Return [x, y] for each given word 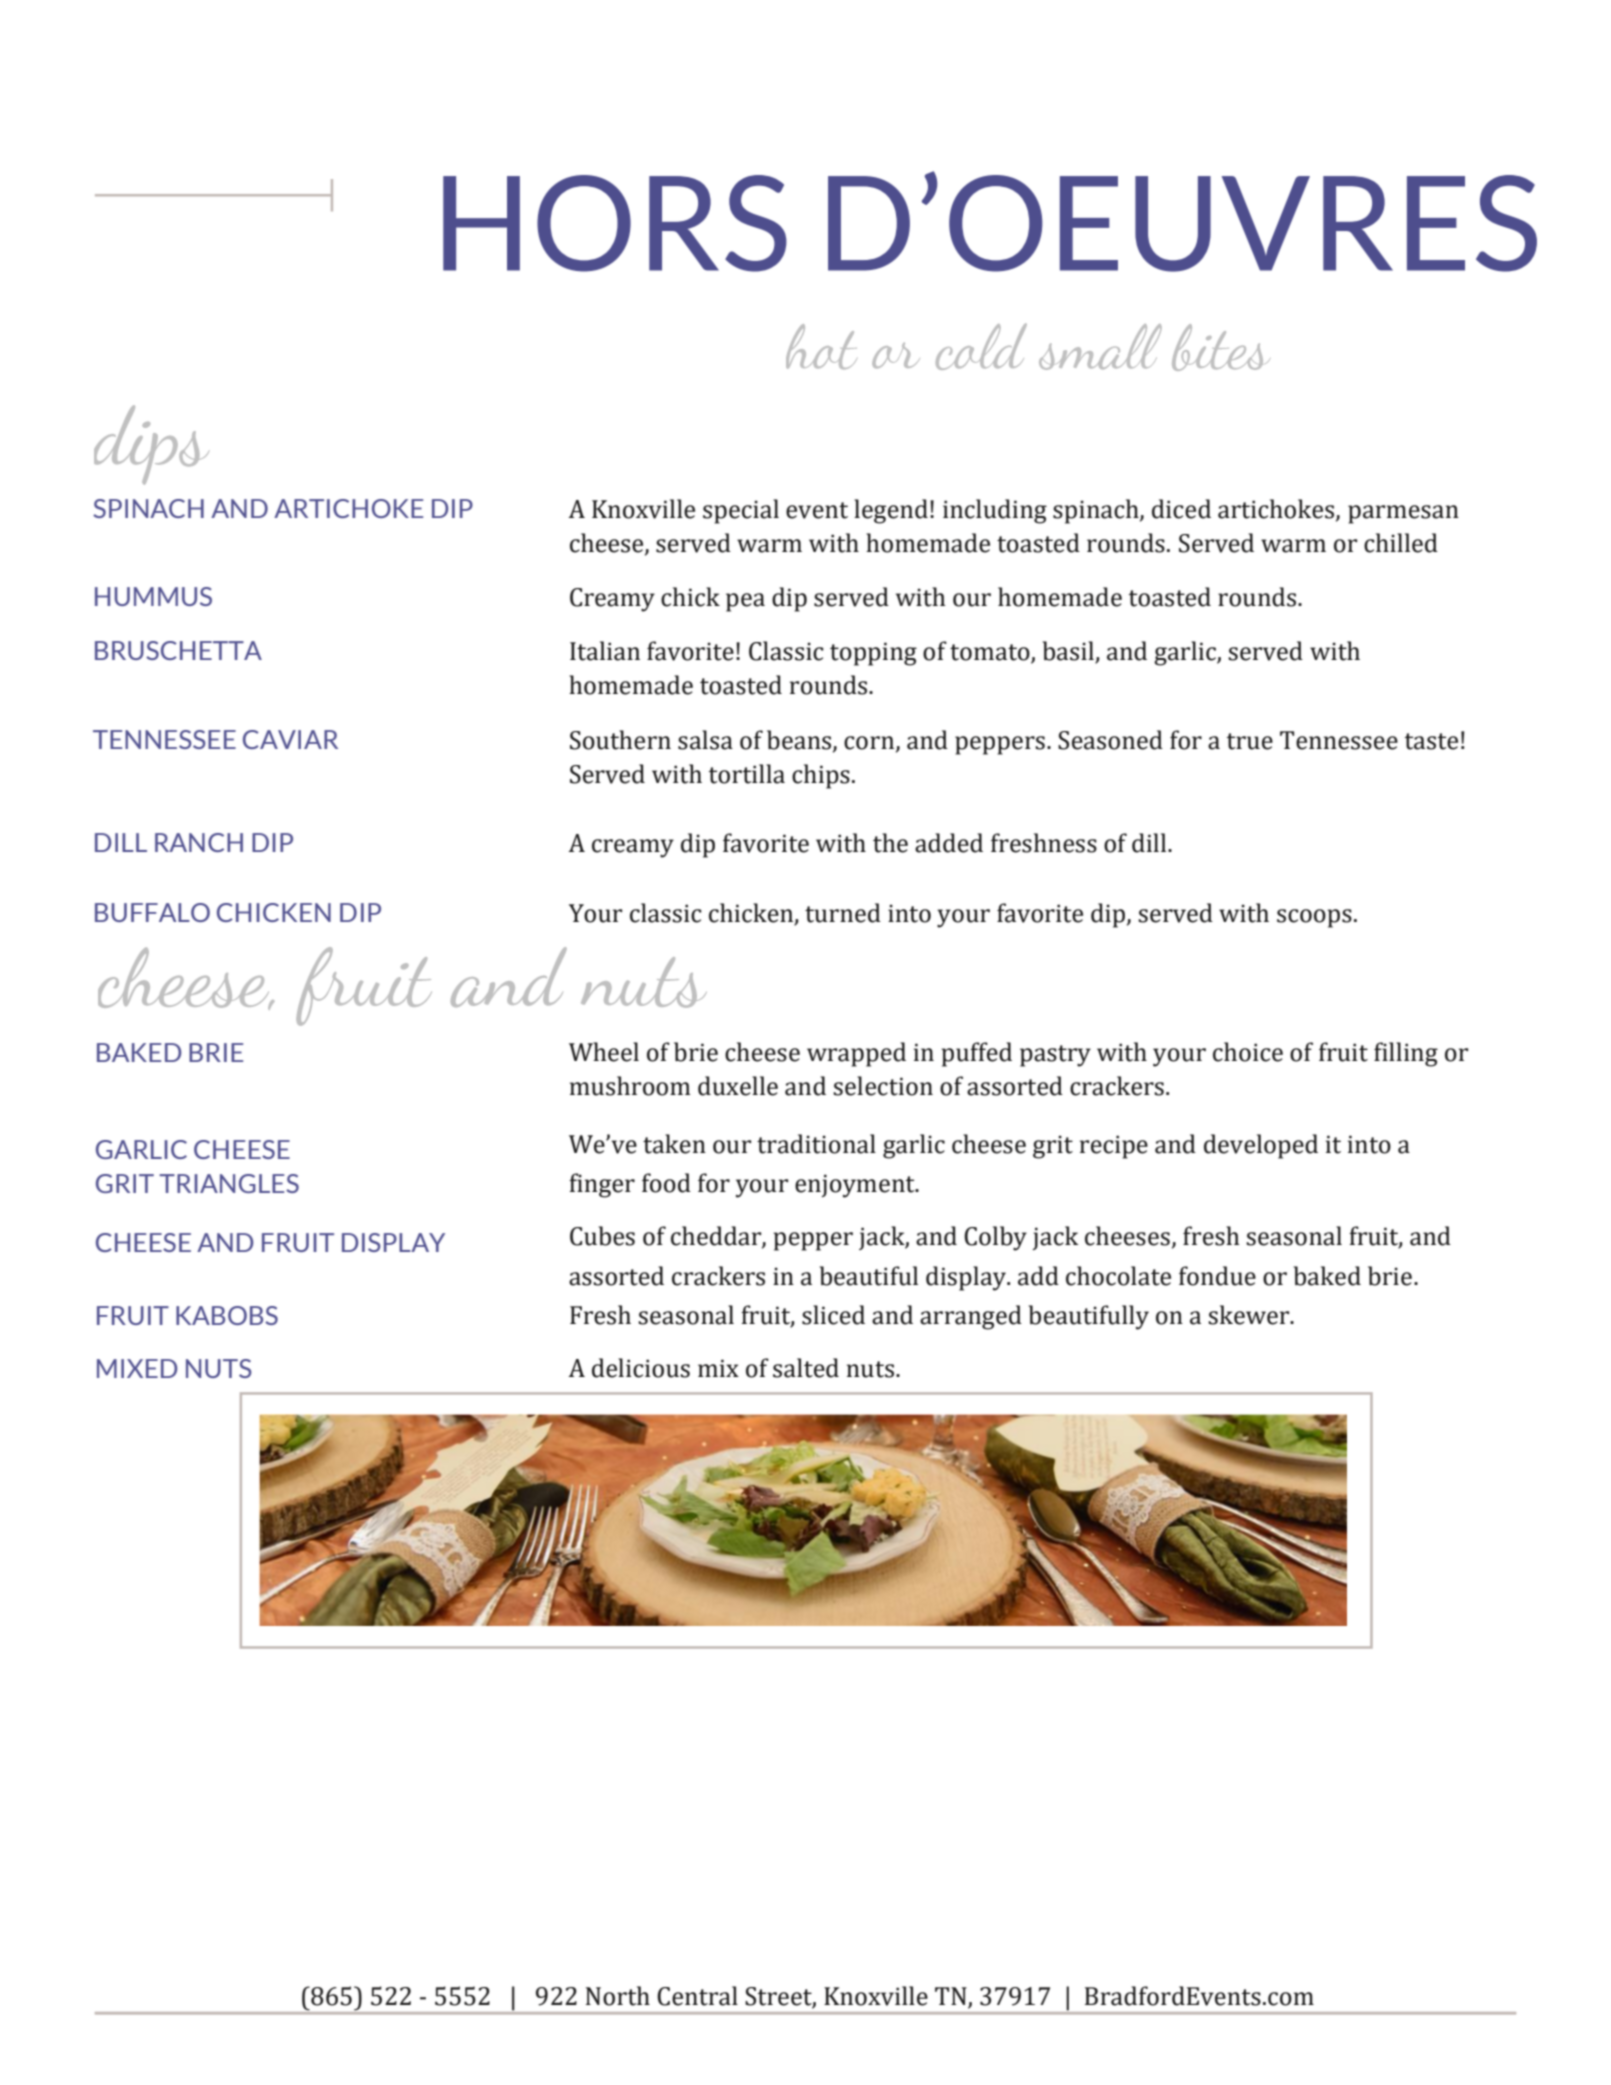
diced [1181, 509]
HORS [615, 223]
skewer [1250, 1315]
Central [697, 1996]
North [618, 1996]
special [741, 511]
